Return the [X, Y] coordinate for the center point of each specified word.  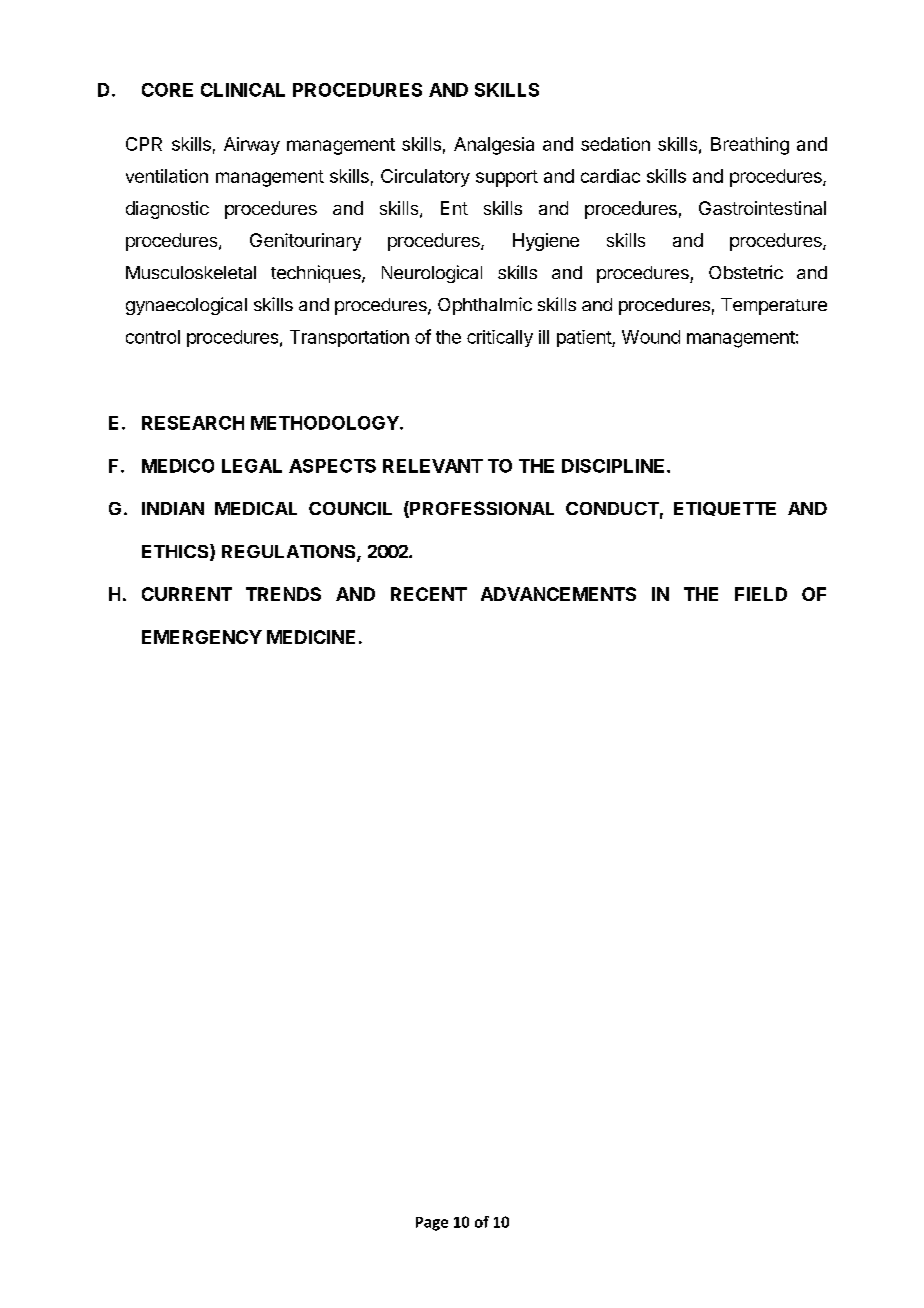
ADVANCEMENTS [558, 594]
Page [432, 1224]
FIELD [761, 594]
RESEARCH [193, 423]
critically [500, 338]
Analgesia [494, 146]
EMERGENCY [202, 637]
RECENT [429, 594]
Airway [252, 146]
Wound [651, 337]
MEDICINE [311, 637]
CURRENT [187, 594]
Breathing [750, 146]
